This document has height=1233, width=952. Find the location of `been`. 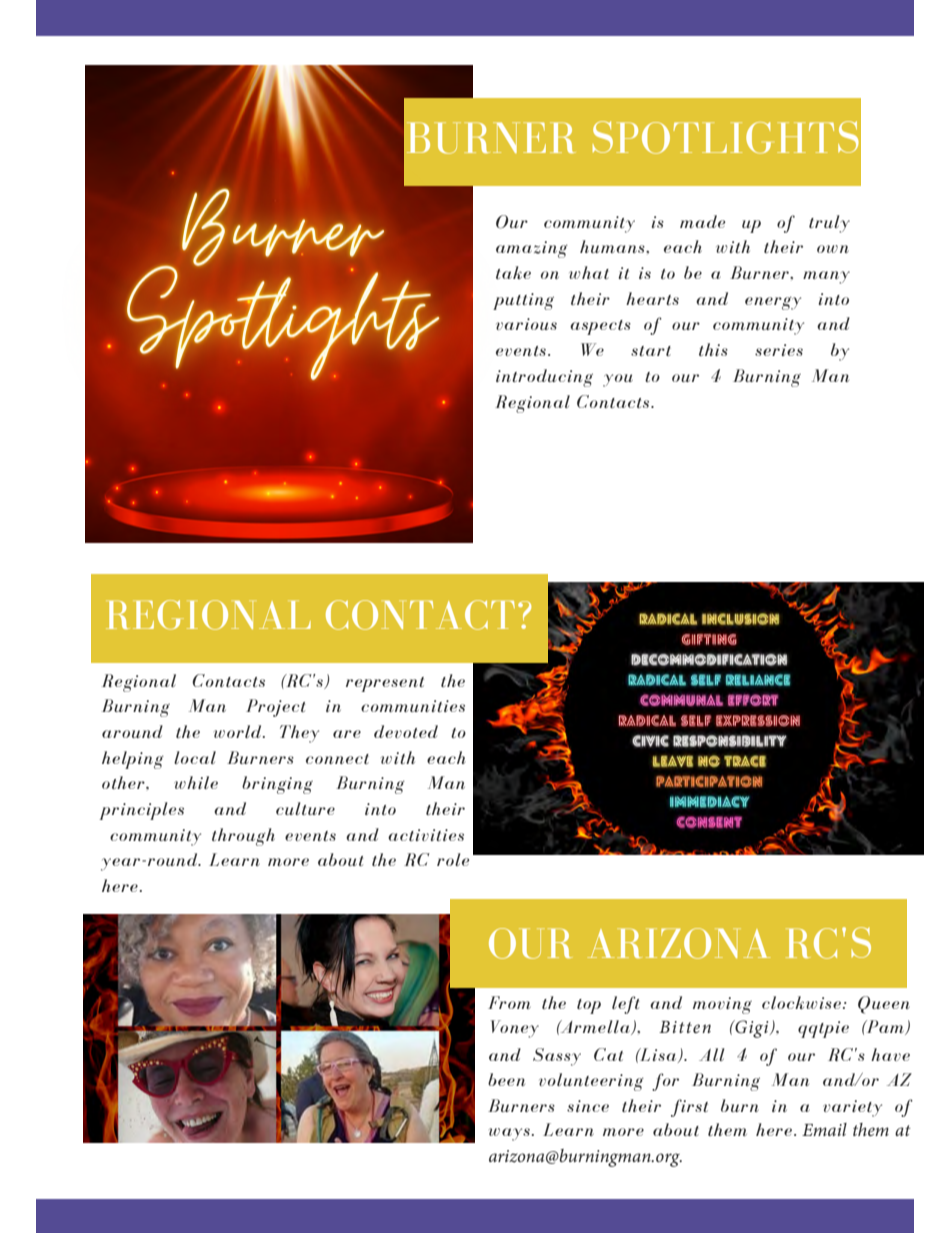

been is located at coordinates (506, 1079).
